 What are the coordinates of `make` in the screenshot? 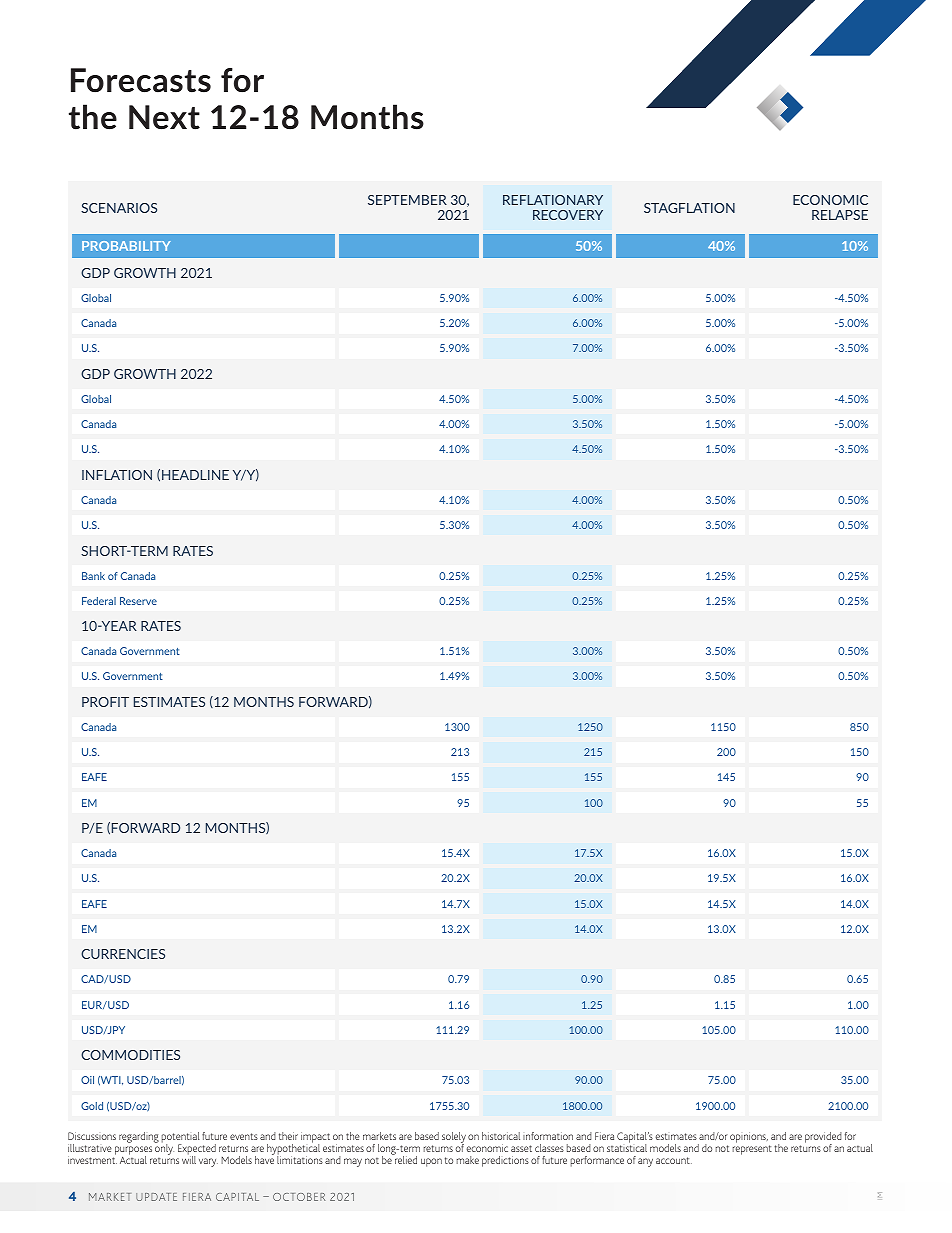 It's located at (468, 1160).
